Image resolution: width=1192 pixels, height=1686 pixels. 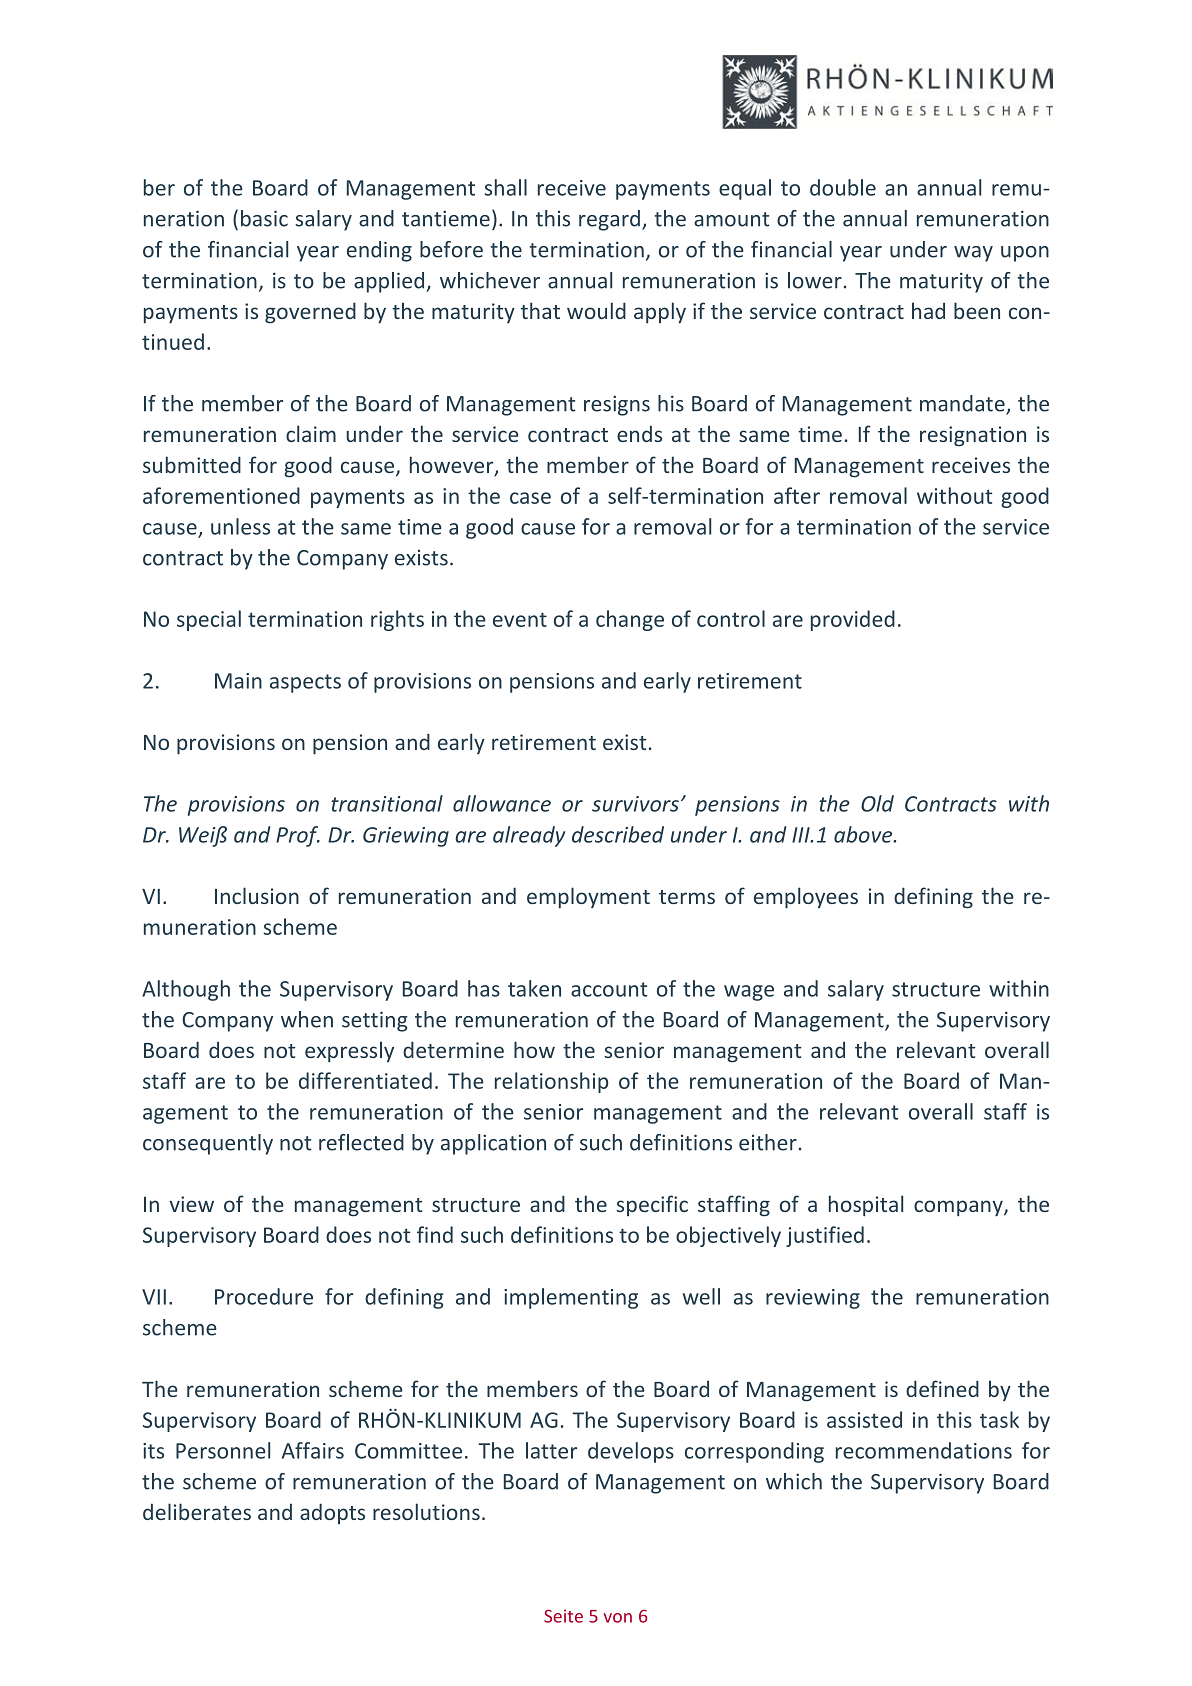 I want to click on hospital, so click(x=866, y=1205).
